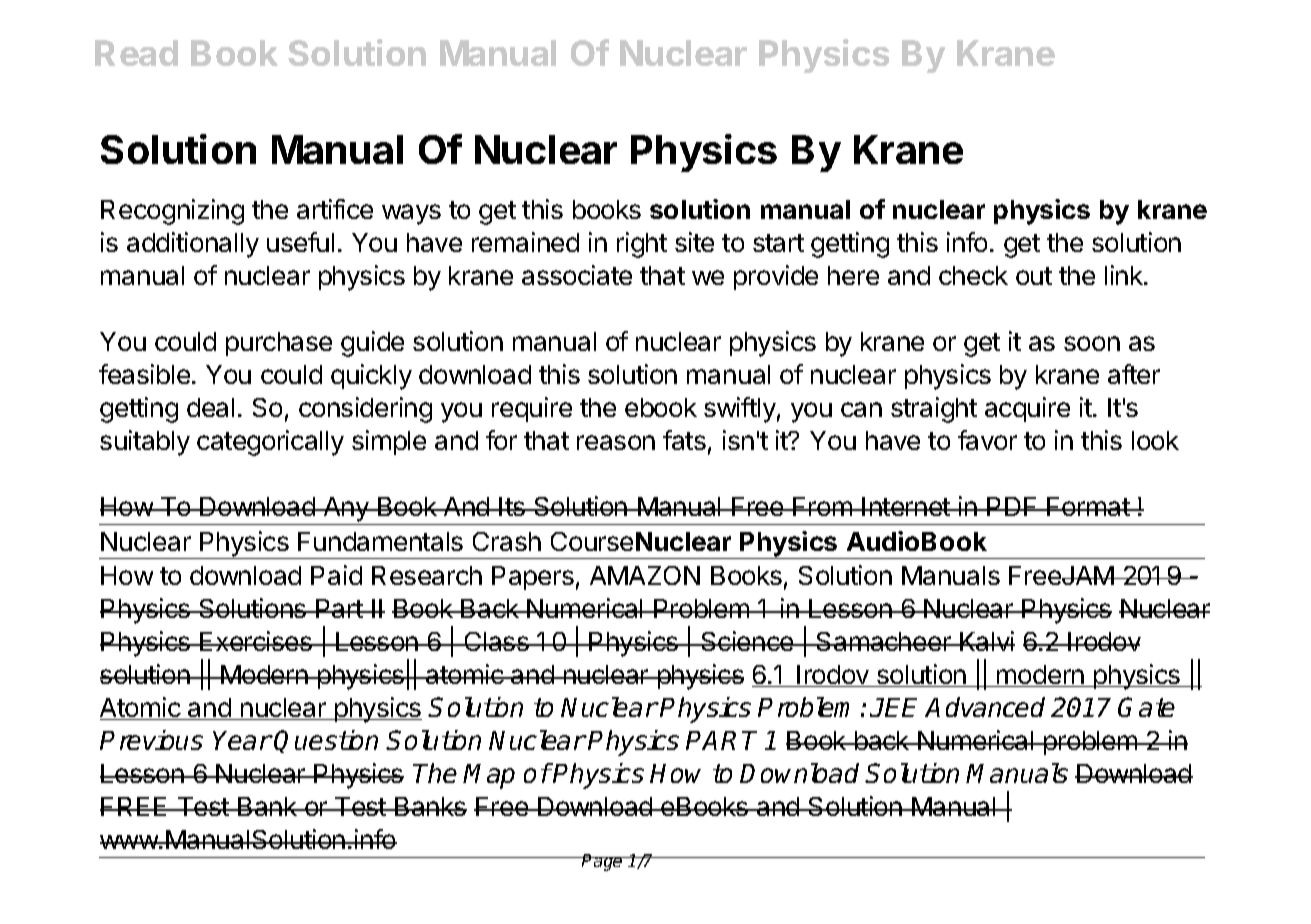 Image resolution: width=1311 pixels, height=924 pixels. I want to click on Advanced, so click(985, 707).
